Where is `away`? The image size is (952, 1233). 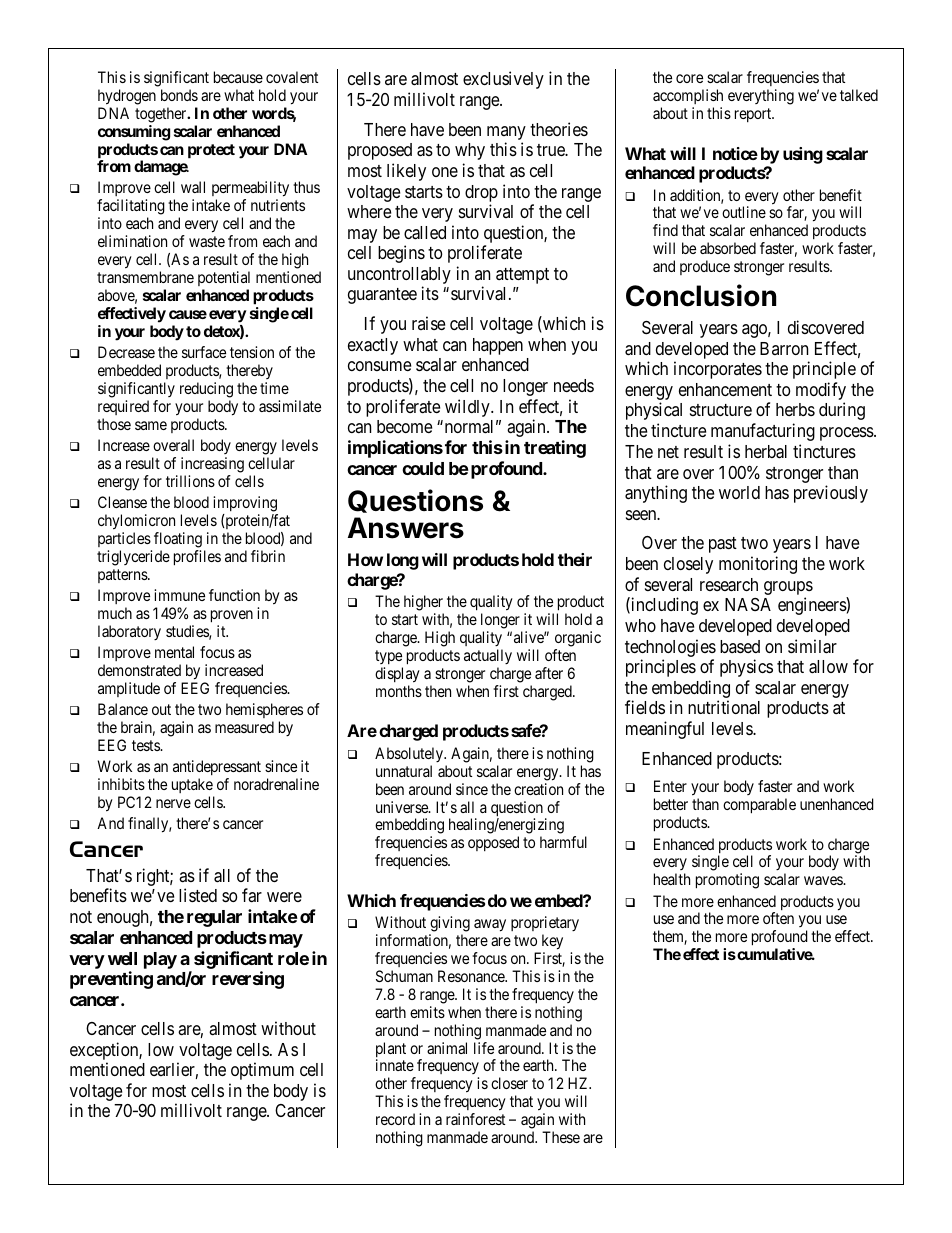
away is located at coordinates (490, 925).
